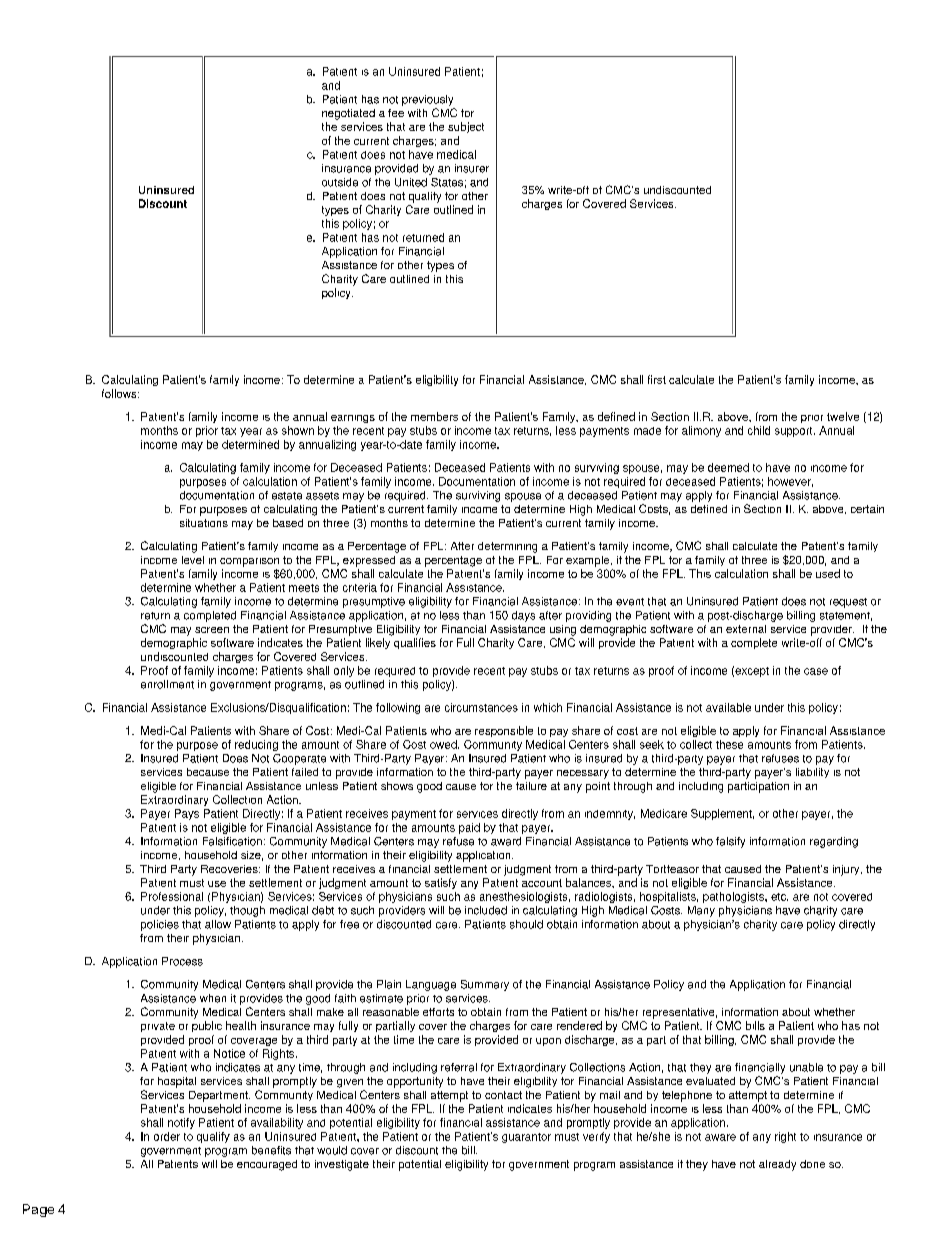 The height and width of the document is (1233, 952). Describe the element at coordinates (472, 168) in the document. I see `insurer` at that location.
